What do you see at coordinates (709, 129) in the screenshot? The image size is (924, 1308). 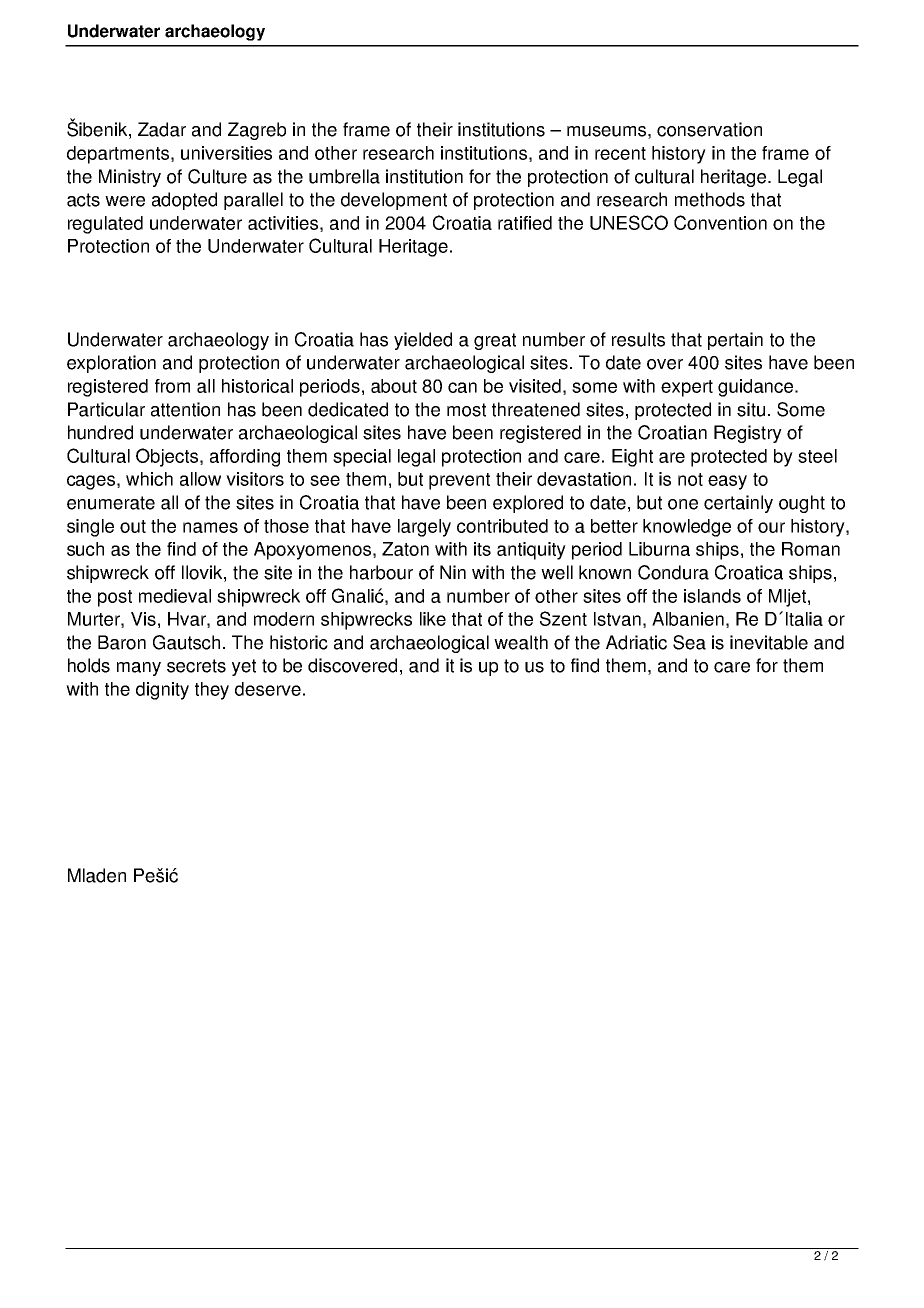 I see `conservation` at bounding box center [709, 129].
